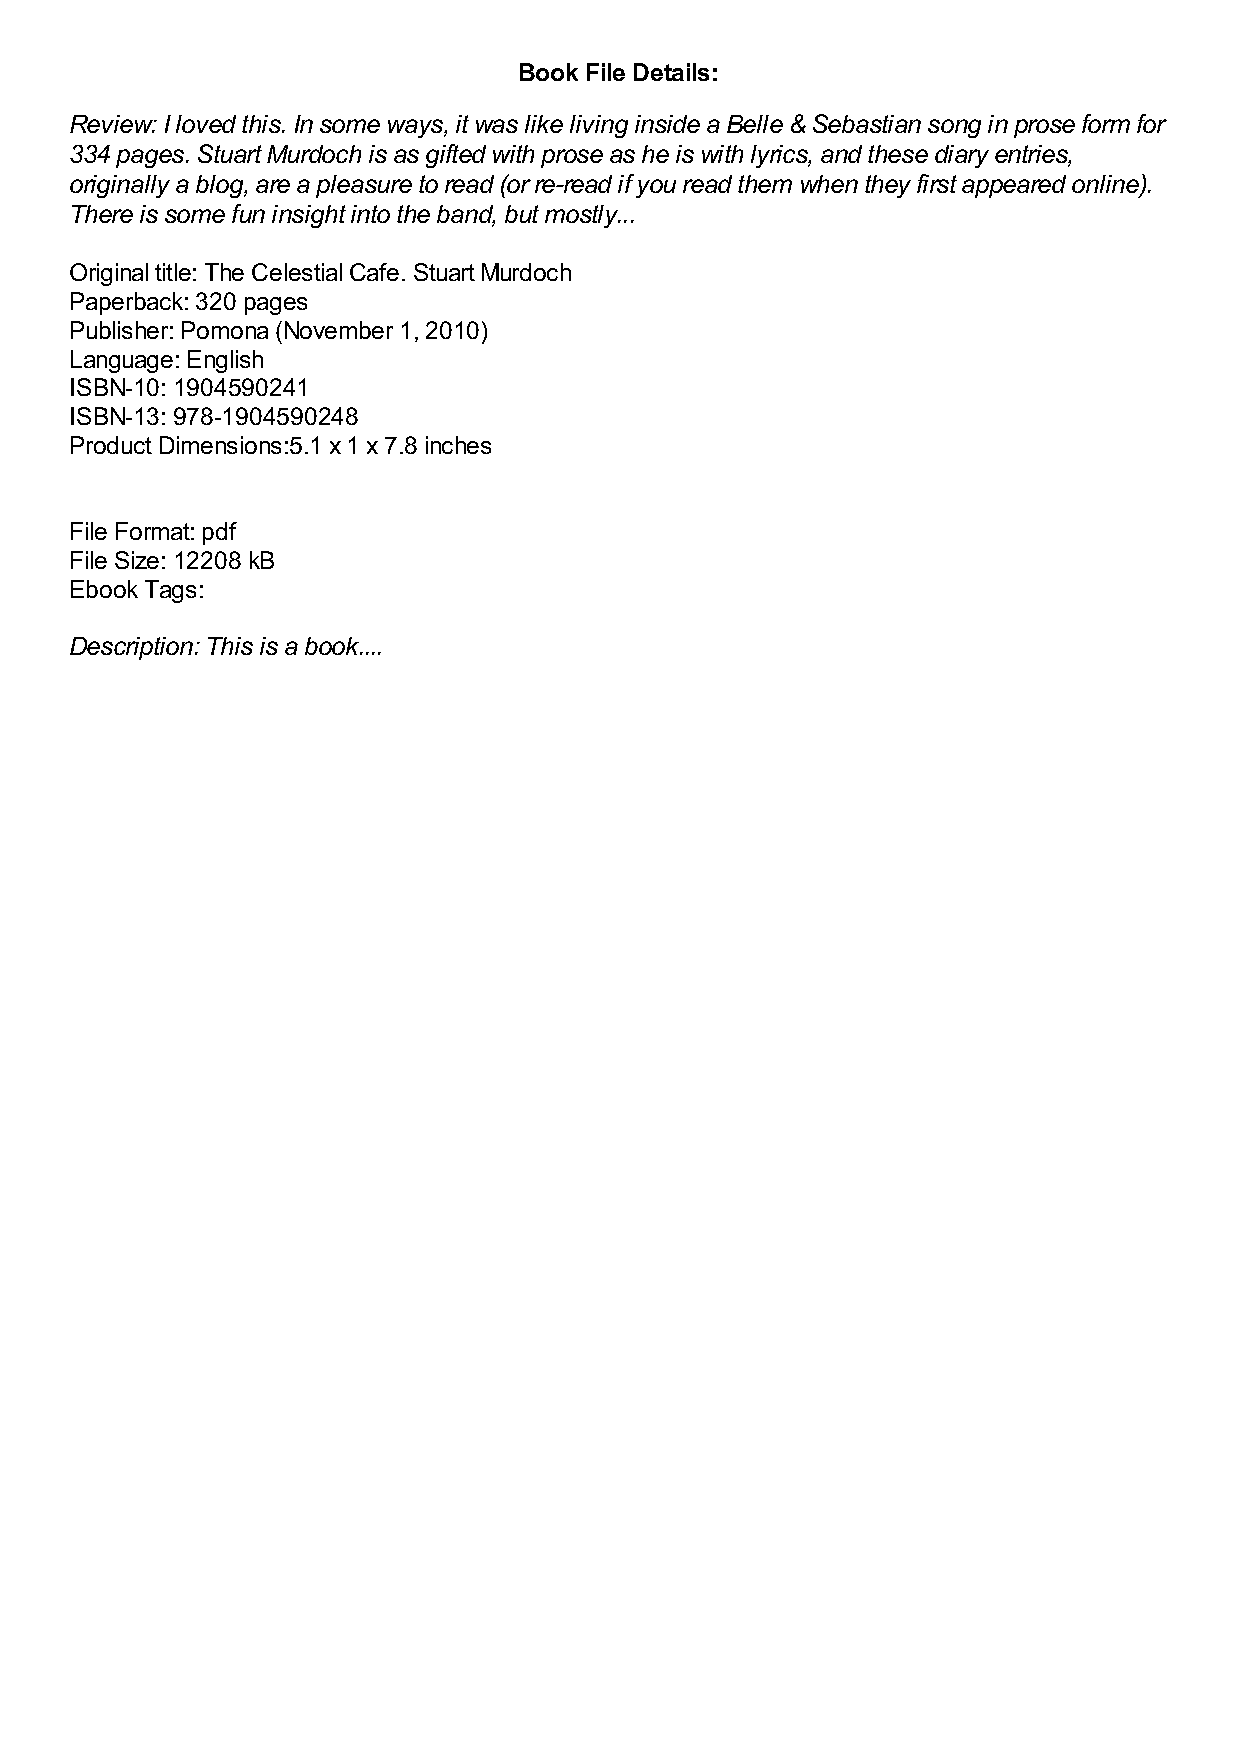 The height and width of the screenshot is (1754, 1239). What do you see at coordinates (583, 216) in the screenshot?
I see `mostly` at bounding box center [583, 216].
